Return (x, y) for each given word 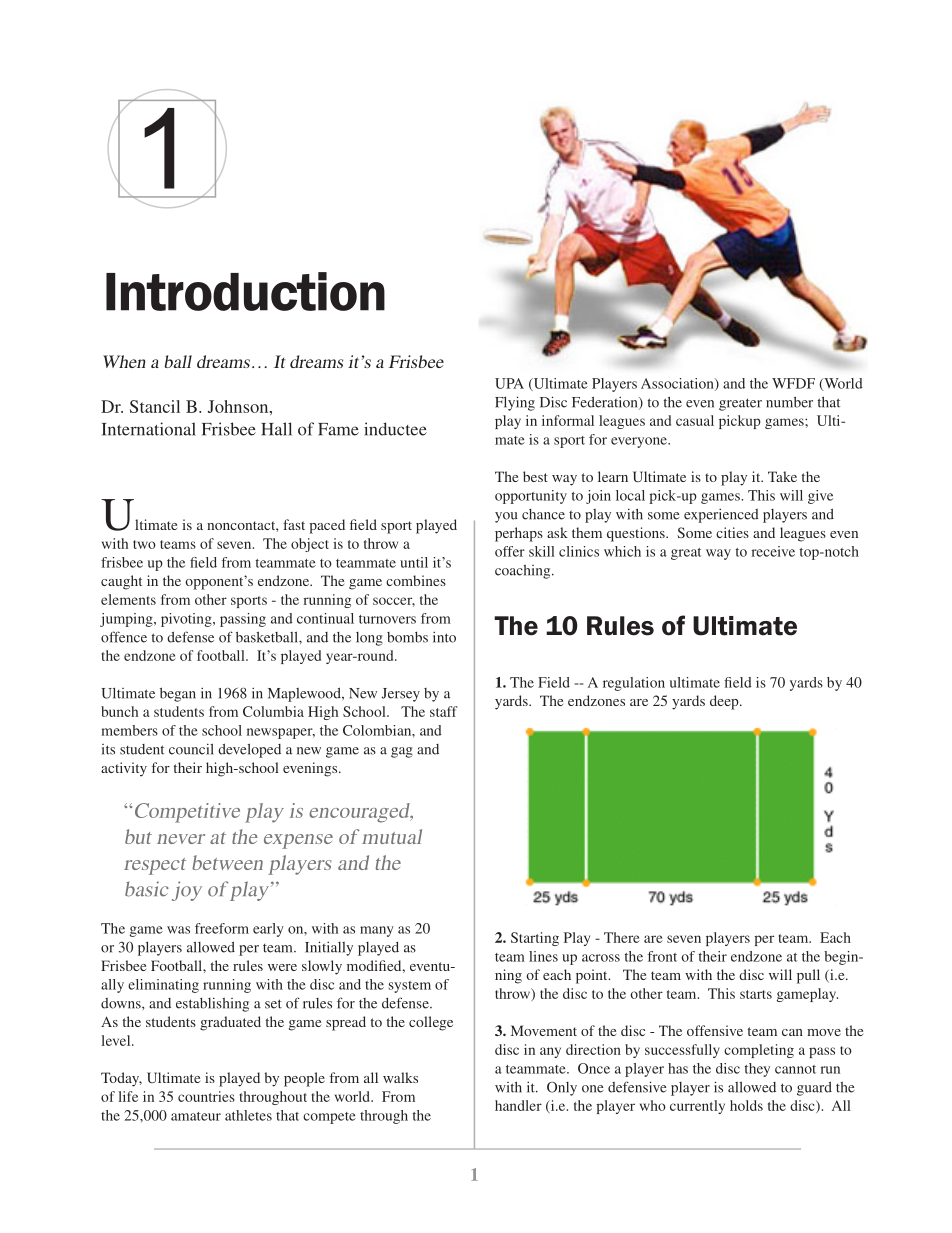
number (789, 402)
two (144, 544)
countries (206, 1096)
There (622, 937)
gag (402, 752)
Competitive (185, 813)
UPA (509, 383)
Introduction (245, 291)
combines (416, 580)
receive (773, 551)
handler (518, 1105)
